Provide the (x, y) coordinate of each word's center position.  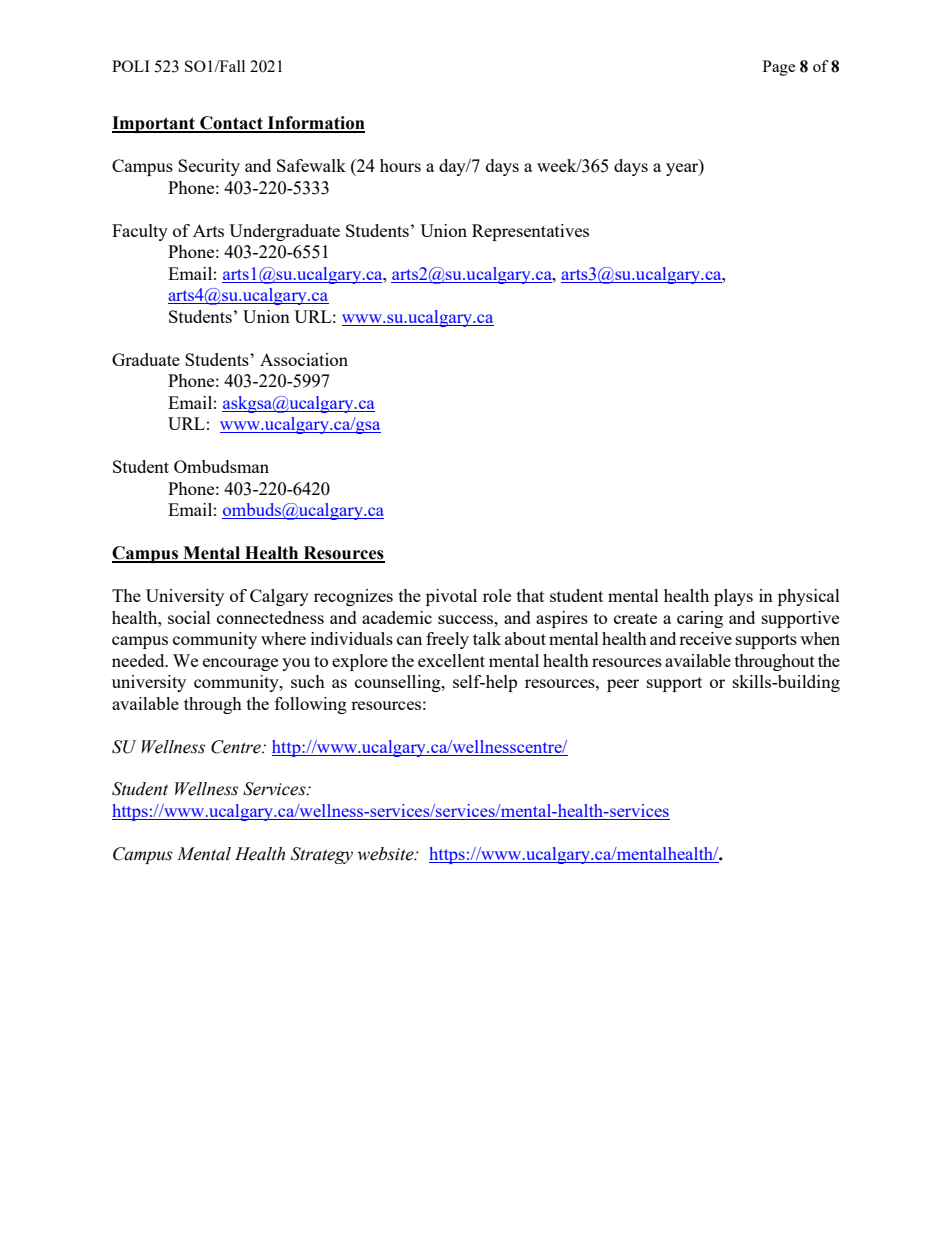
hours (400, 165)
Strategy (322, 855)
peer (623, 685)
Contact (231, 124)
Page (779, 68)
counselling (399, 683)
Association (304, 359)
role (497, 595)
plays (733, 597)
